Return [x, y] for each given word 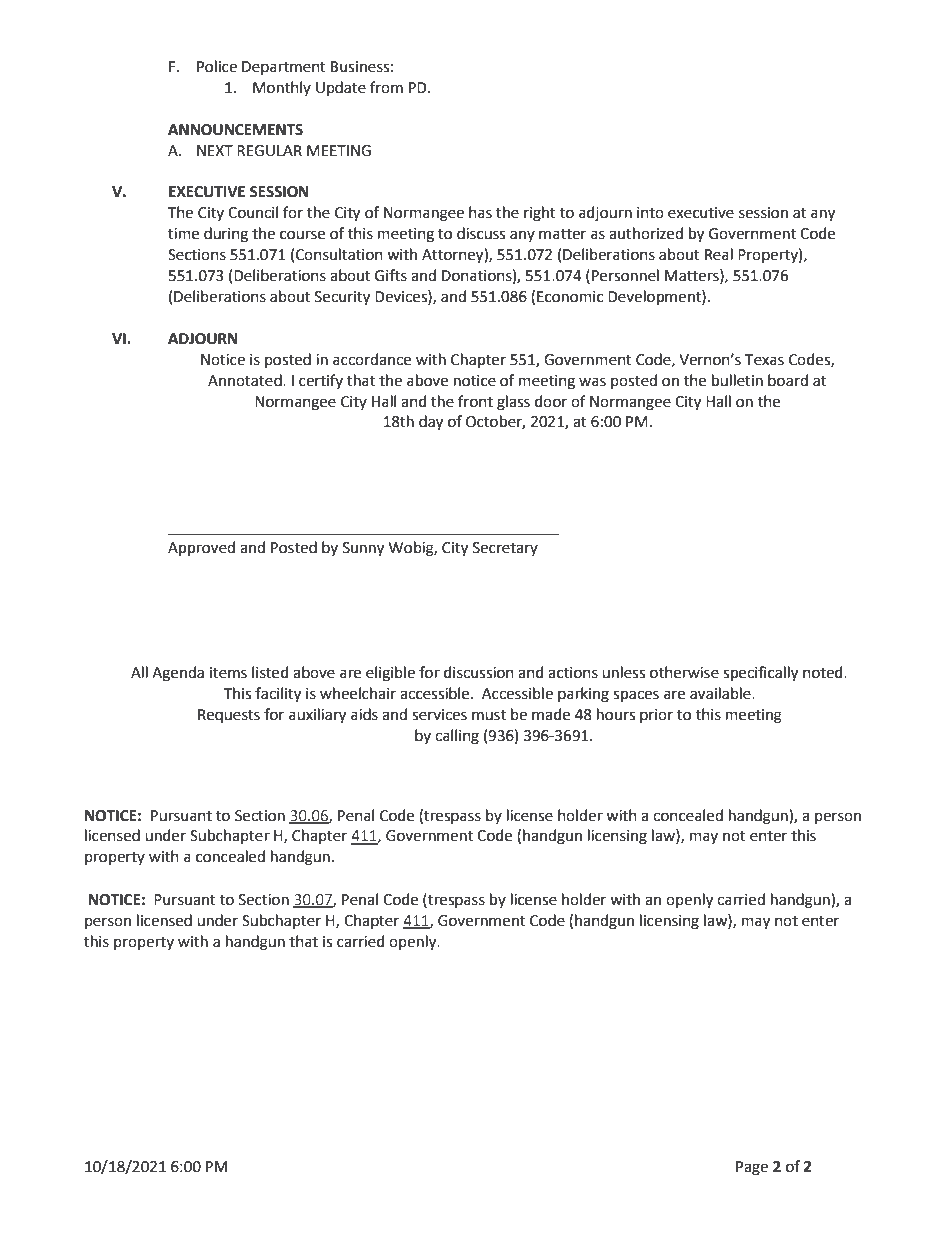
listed [270, 672]
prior [656, 716]
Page [752, 1168]
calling [457, 737]
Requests [229, 716]
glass [513, 403]
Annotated [246, 380]
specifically [760, 674]
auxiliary [317, 716]
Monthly [282, 88]
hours [616, 714]
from [386, 87]
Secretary [505, 549]
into [650, 213]
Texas [764, 360]
